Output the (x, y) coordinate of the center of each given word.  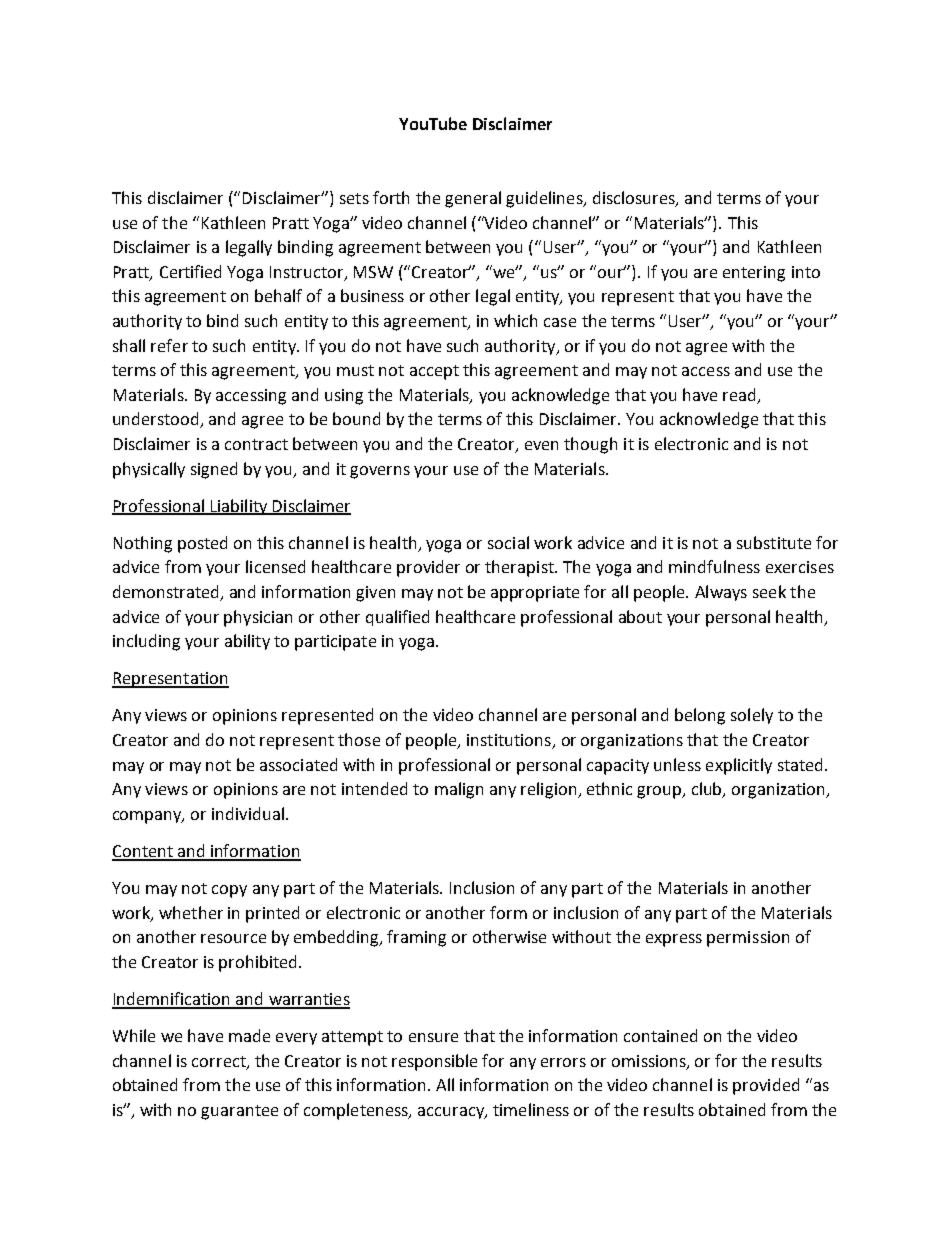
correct (220, 1062)
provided (766, 1086)
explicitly (739, 766)
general (473, 199)
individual (248, 813)
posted (202, 544)
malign (459, 790)
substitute (774, 542)
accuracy (452, 1113)
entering (754, 274)
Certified (190, 271)
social (508, 542)
